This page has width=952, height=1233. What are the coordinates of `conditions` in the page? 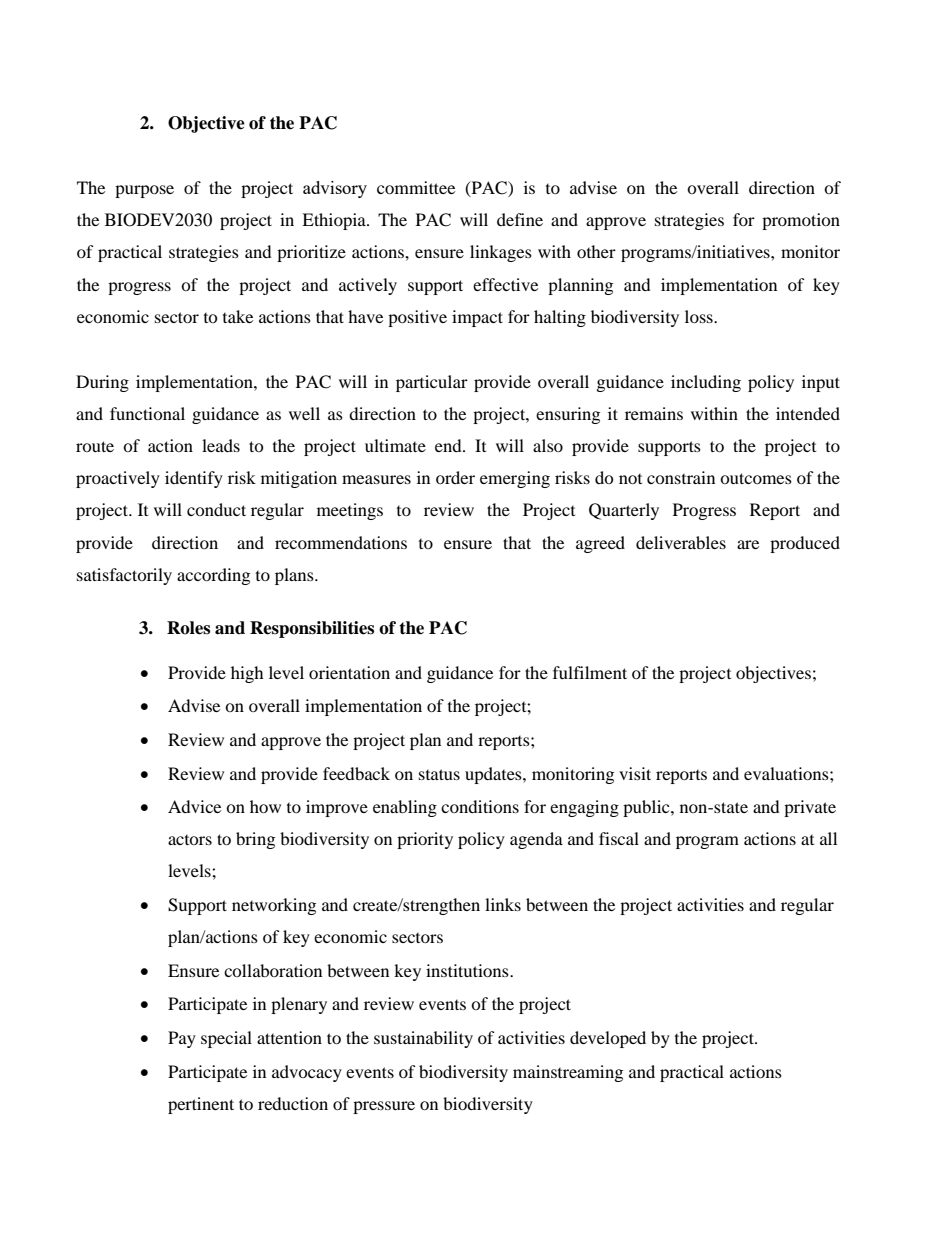 It's located at (480, 806).
